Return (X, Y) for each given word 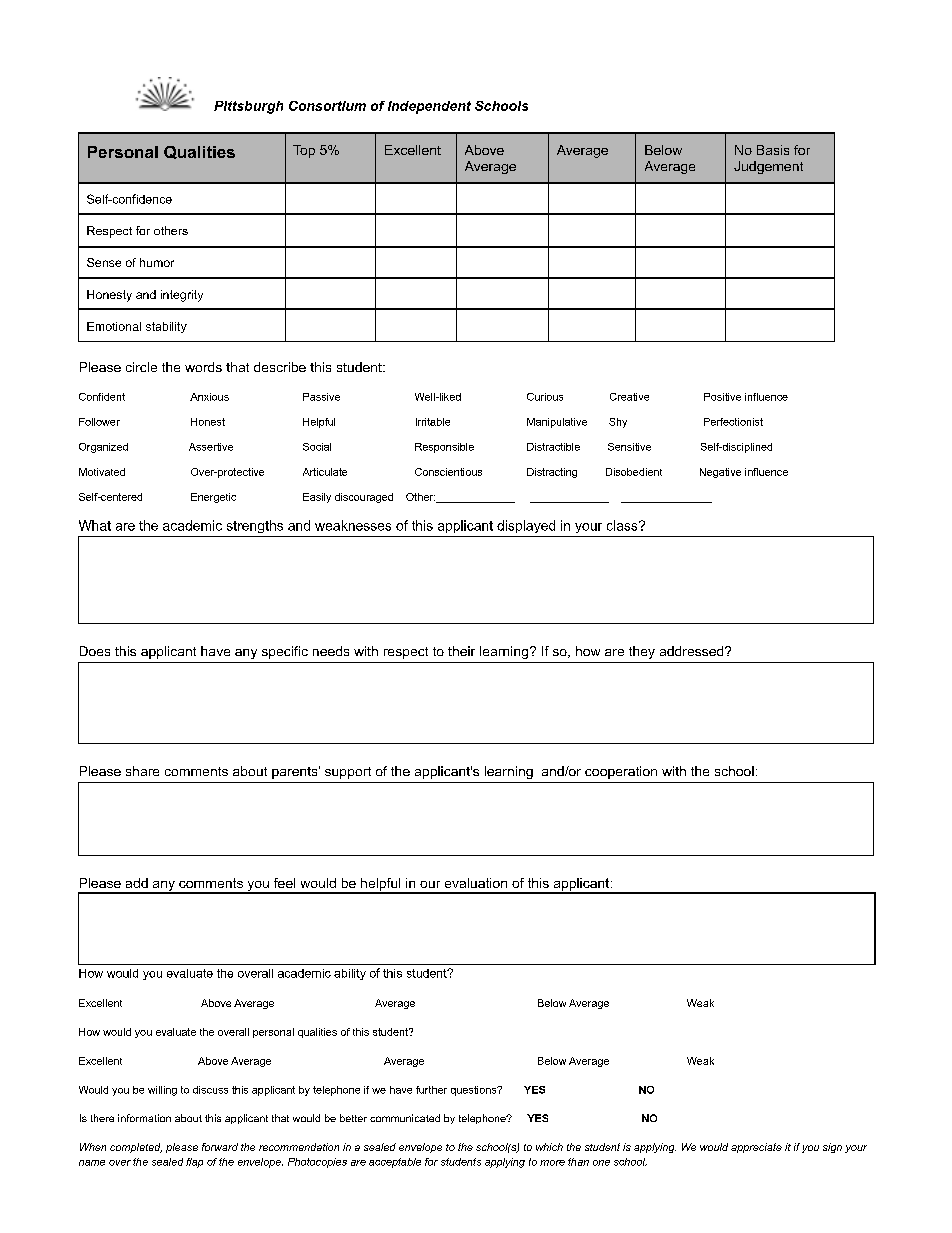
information (144, 1118)
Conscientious (448, 472)
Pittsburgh (248, 107)
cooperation (621, 772)
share (142, 771)
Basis (773, 150)
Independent (429, 107)
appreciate (756, 1148)
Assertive (211, 447)
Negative (720, 473)
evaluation (476, 883)
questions (475, 1091)
